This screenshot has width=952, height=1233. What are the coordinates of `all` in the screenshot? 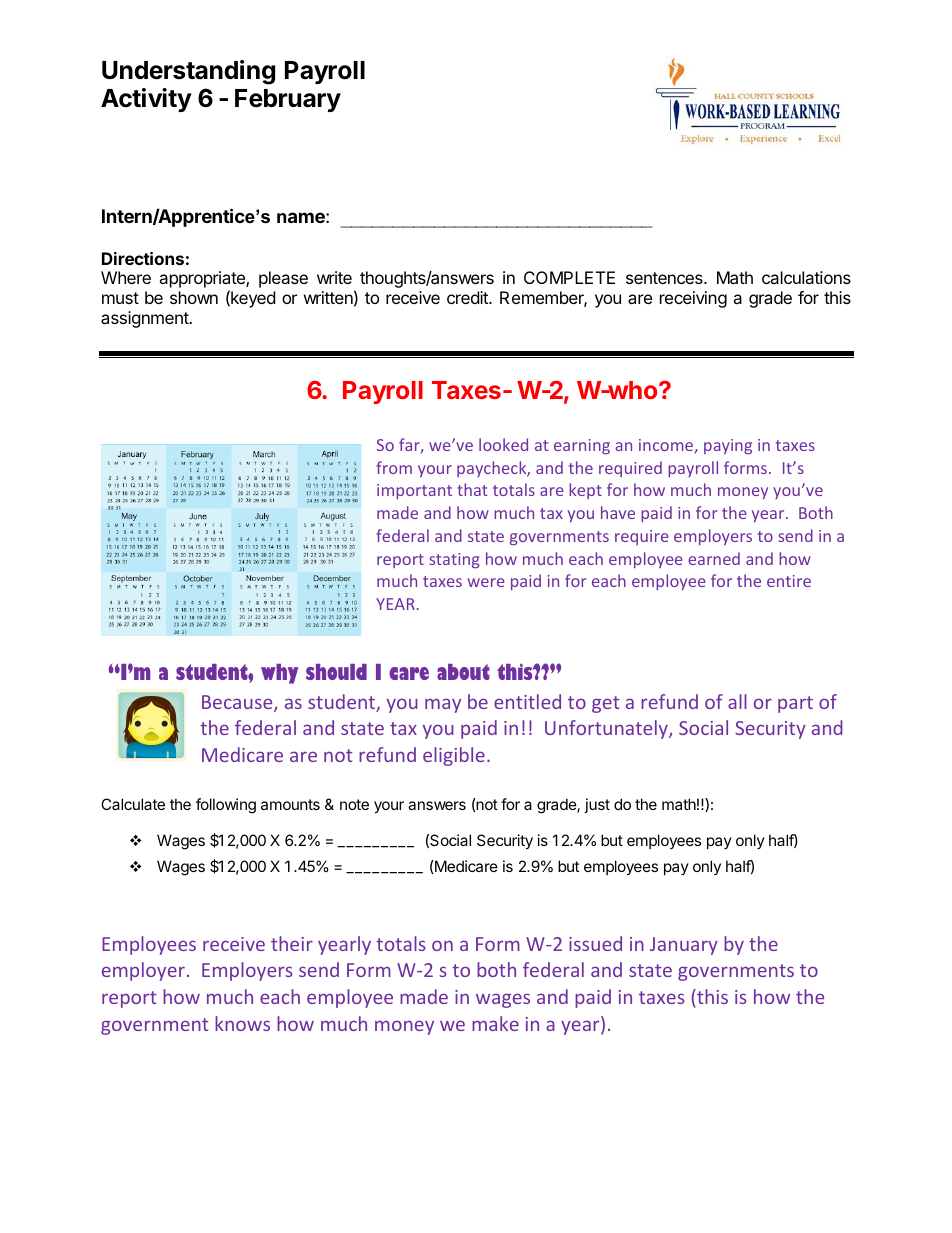 It's located at (737, 701).
